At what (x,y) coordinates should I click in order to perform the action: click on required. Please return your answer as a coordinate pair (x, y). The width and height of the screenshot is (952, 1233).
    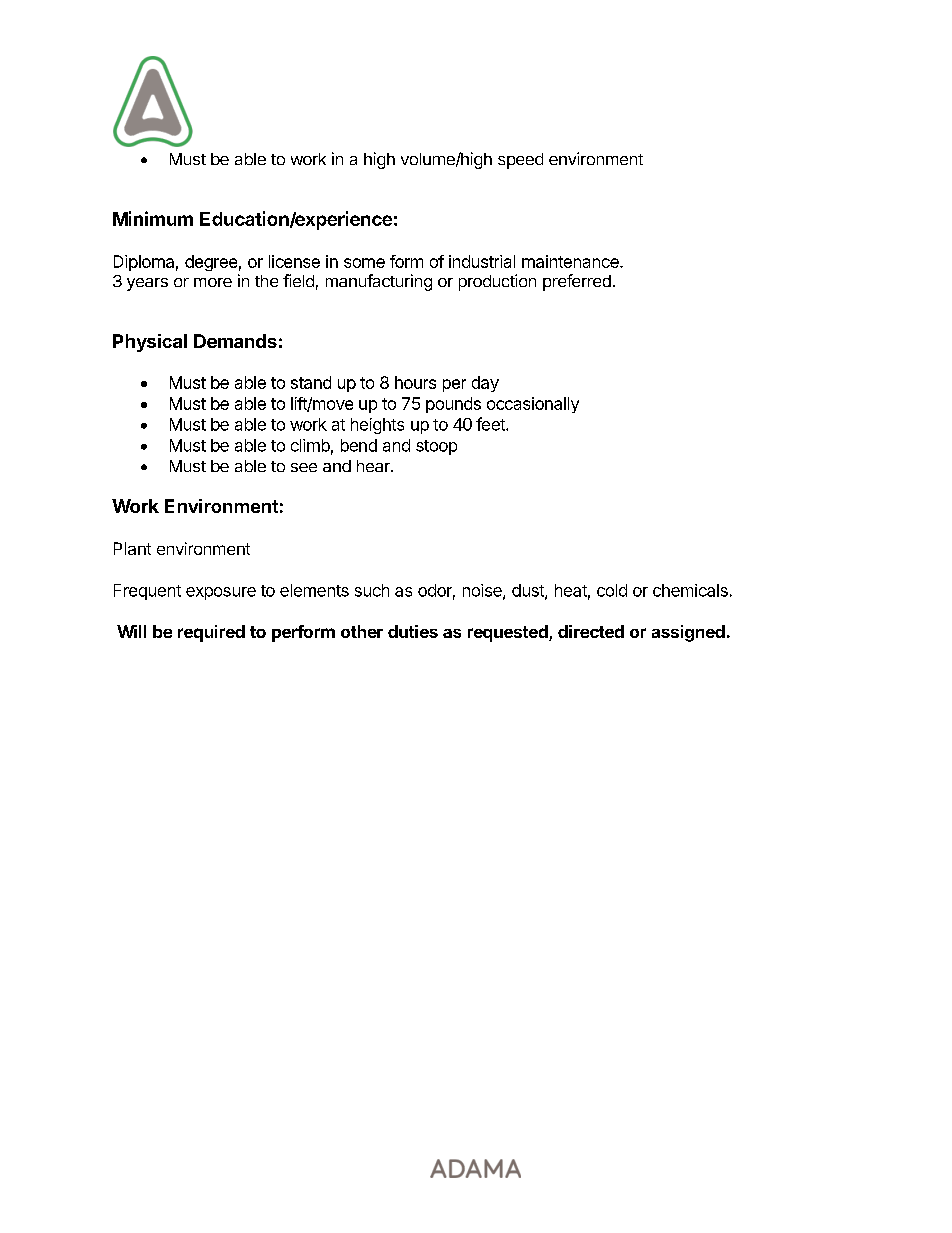
    Looking at the image, I should click on (211, 633).
